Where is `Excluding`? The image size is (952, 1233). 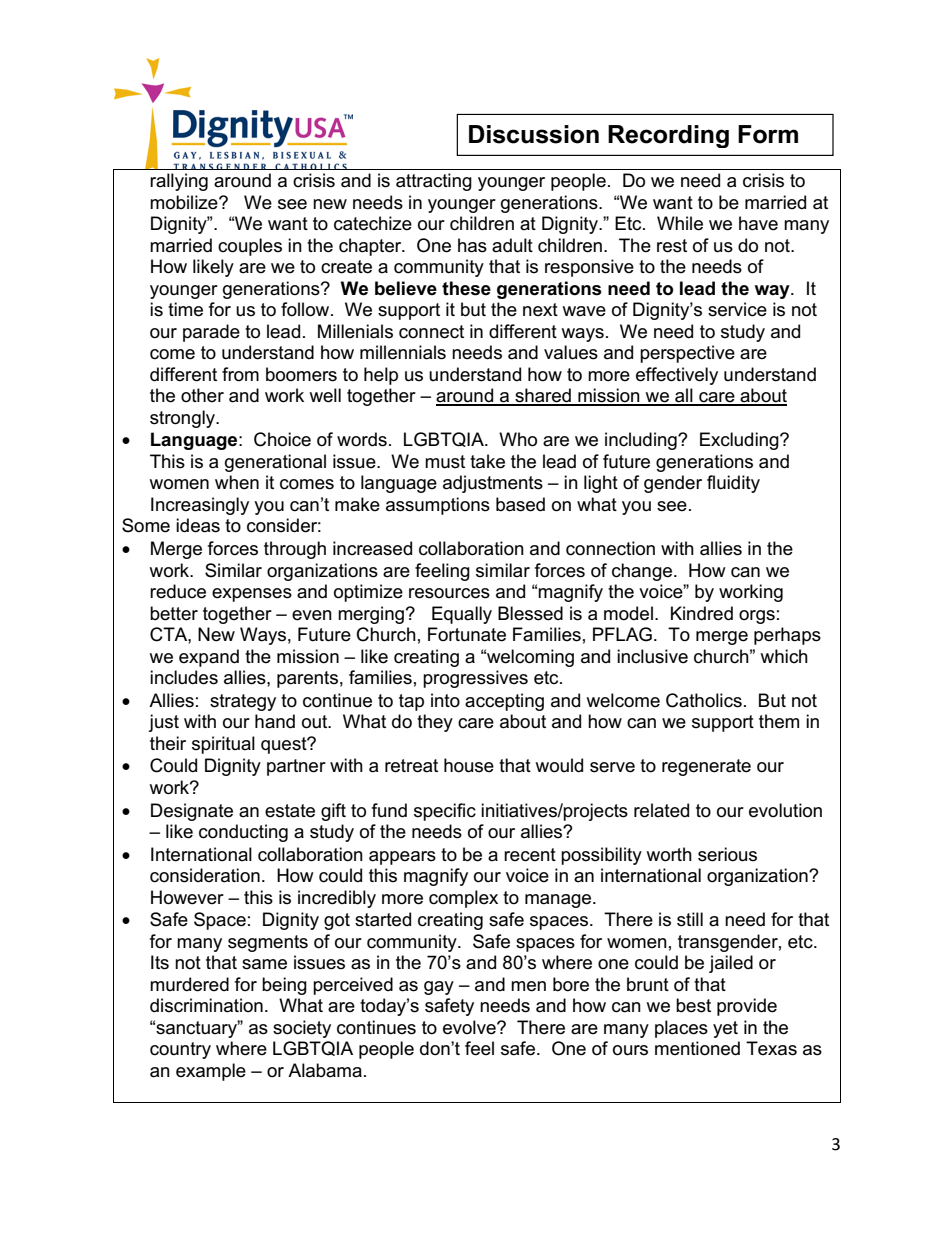 Excluding is located at coordinates (740, 441).
